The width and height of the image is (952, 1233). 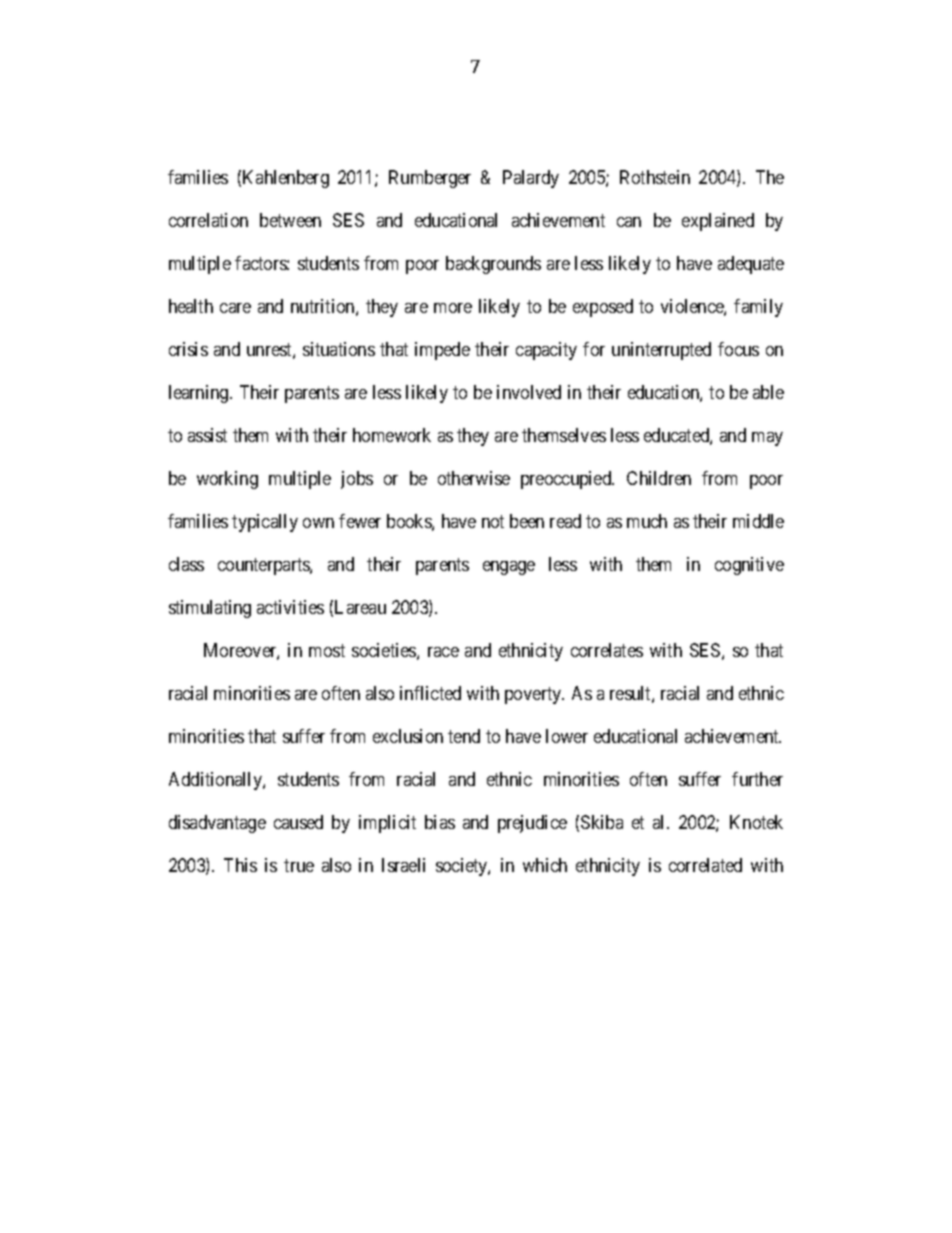 I want to click on impede, so click(x=442, y=351).
